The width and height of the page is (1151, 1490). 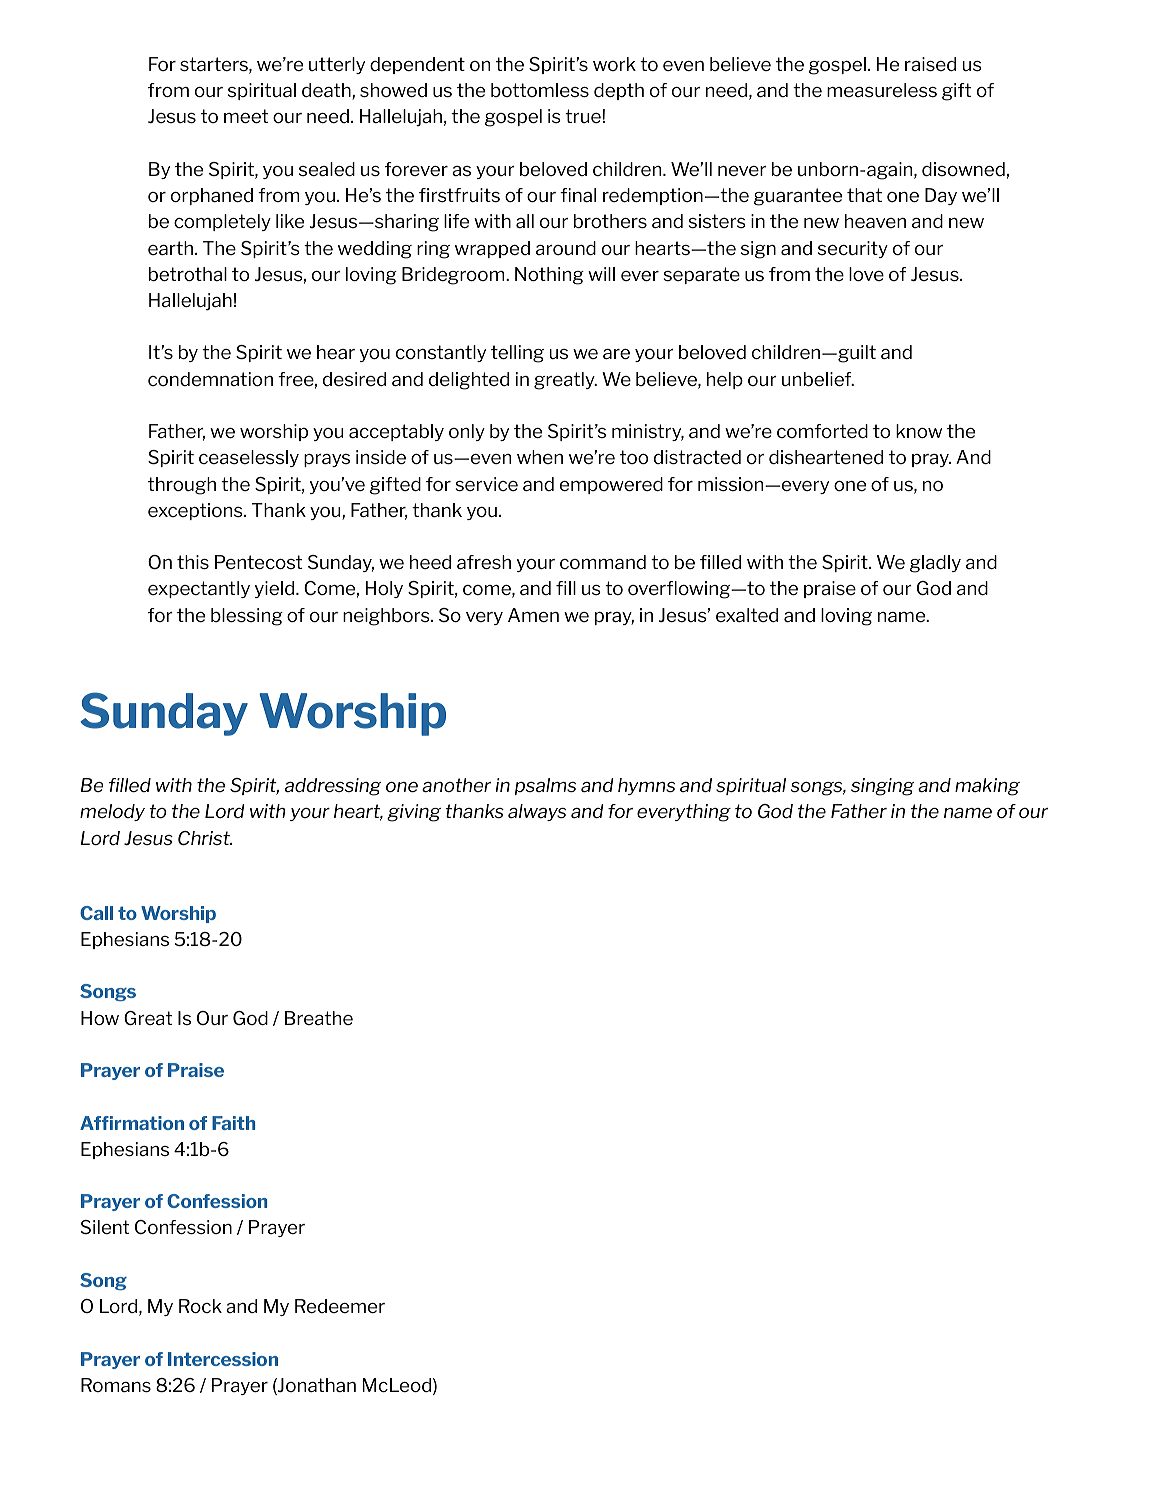 What do you see at coordinates (930, 64) in the page?
I see `raised` at bounding box center [930, 64].
